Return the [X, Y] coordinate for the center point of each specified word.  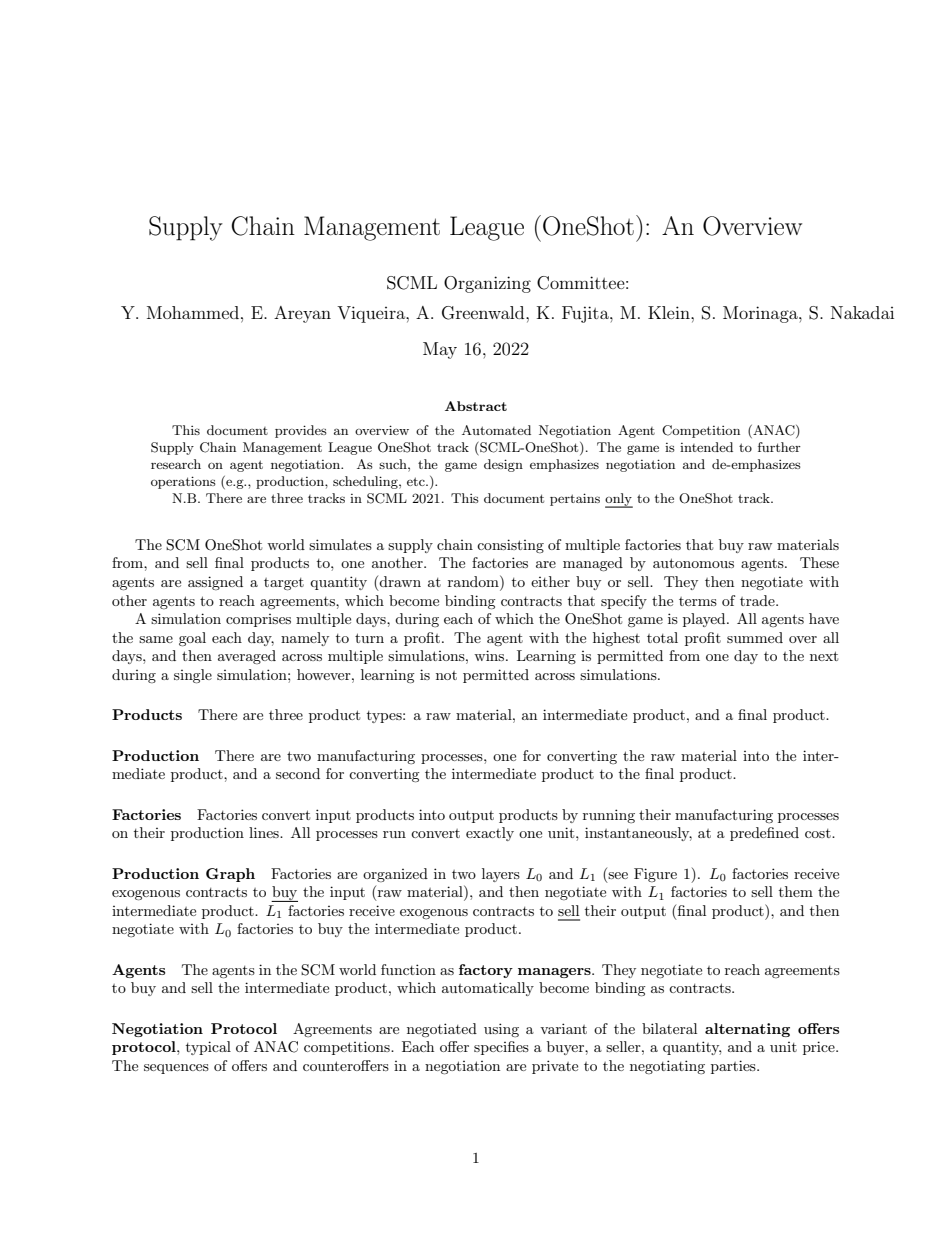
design [503, 465]
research [176, 464]
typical [208, 1048]
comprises [258, 620]
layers [501, 875]
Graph [230, 875]
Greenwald [484, 313]
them [796, 891]
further [779, 447]
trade [758, 600]
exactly [490, 834]
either [550, 581]
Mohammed [194, 312]
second [298, 773]
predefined [764, 834]
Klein [670, 312]
